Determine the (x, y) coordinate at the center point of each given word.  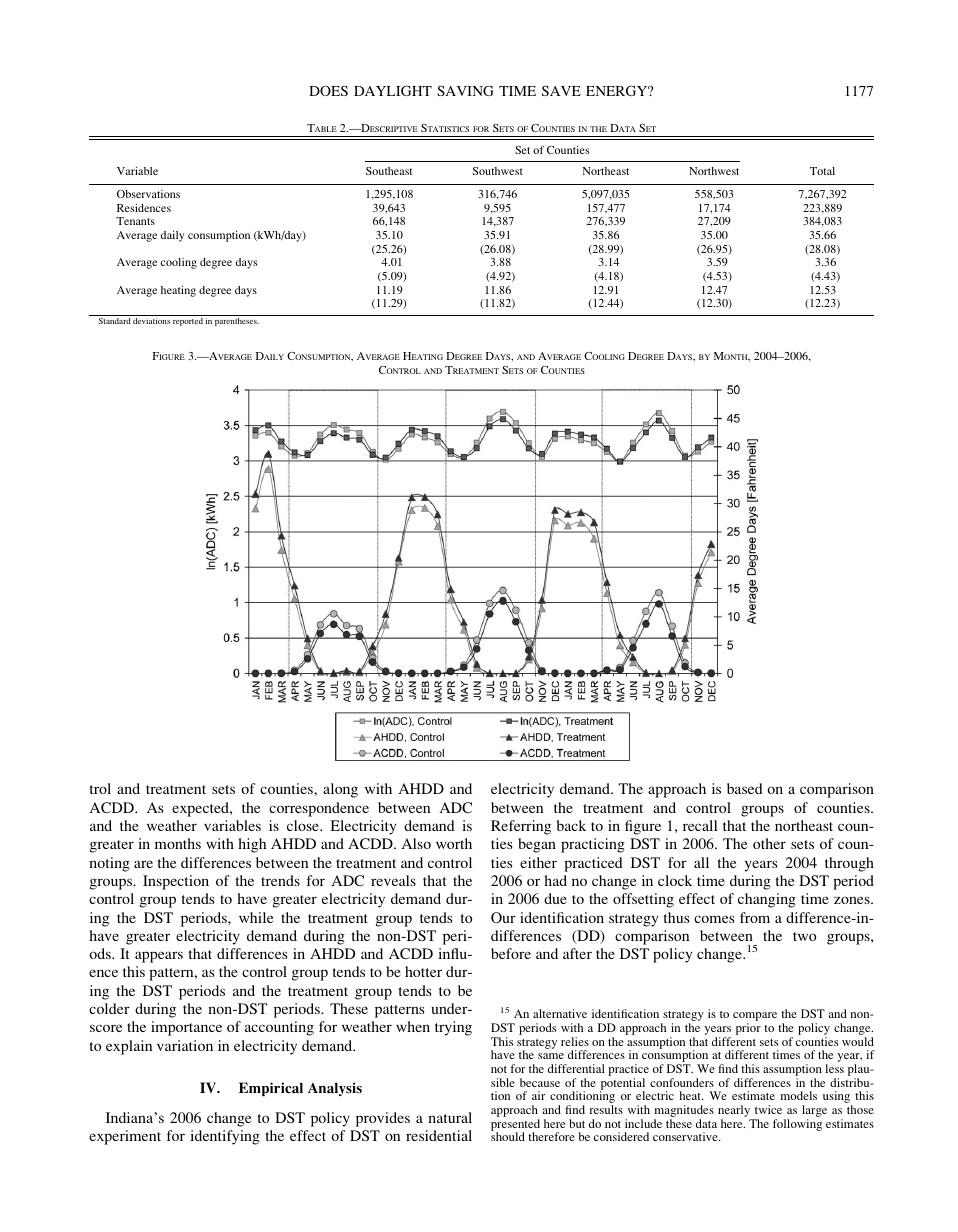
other (769, 843)
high (252, 845)
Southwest (498, 171)
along (340, 790)
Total (822, 171)
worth (454, 843)
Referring (521, 827)
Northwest (714, 171)
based (745, 788)
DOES (328, 90)
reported (188, 322)
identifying (225, 1137)
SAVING (465, 90)
